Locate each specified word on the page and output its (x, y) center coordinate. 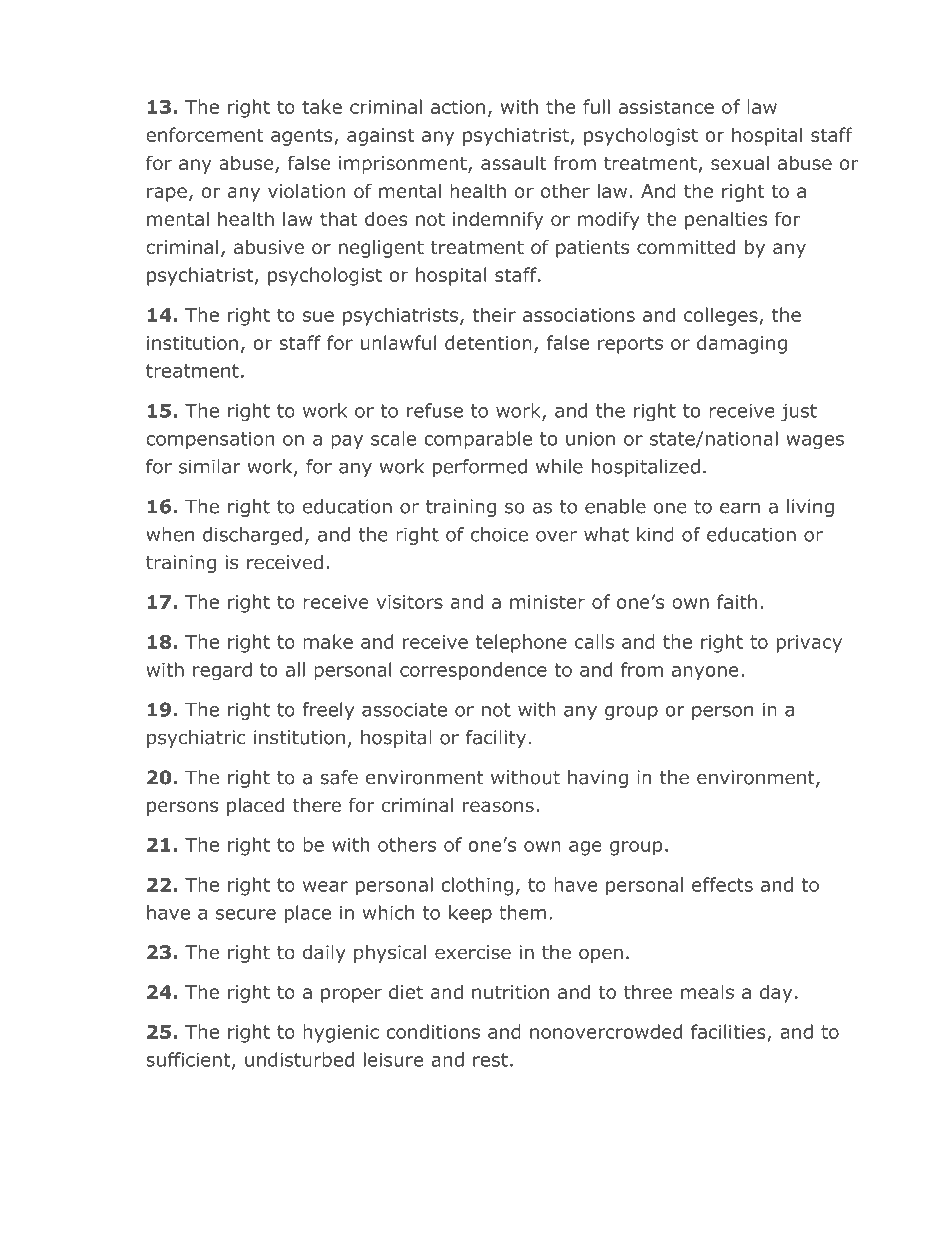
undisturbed (299, 1059)
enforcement (205, 134)
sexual (740, 162)
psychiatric (196, 739)
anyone (705, 673)
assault (513, 162)
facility (496, 739)
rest (490, 1060)
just (799, 412)
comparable (478, 440)
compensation (210, 440)
